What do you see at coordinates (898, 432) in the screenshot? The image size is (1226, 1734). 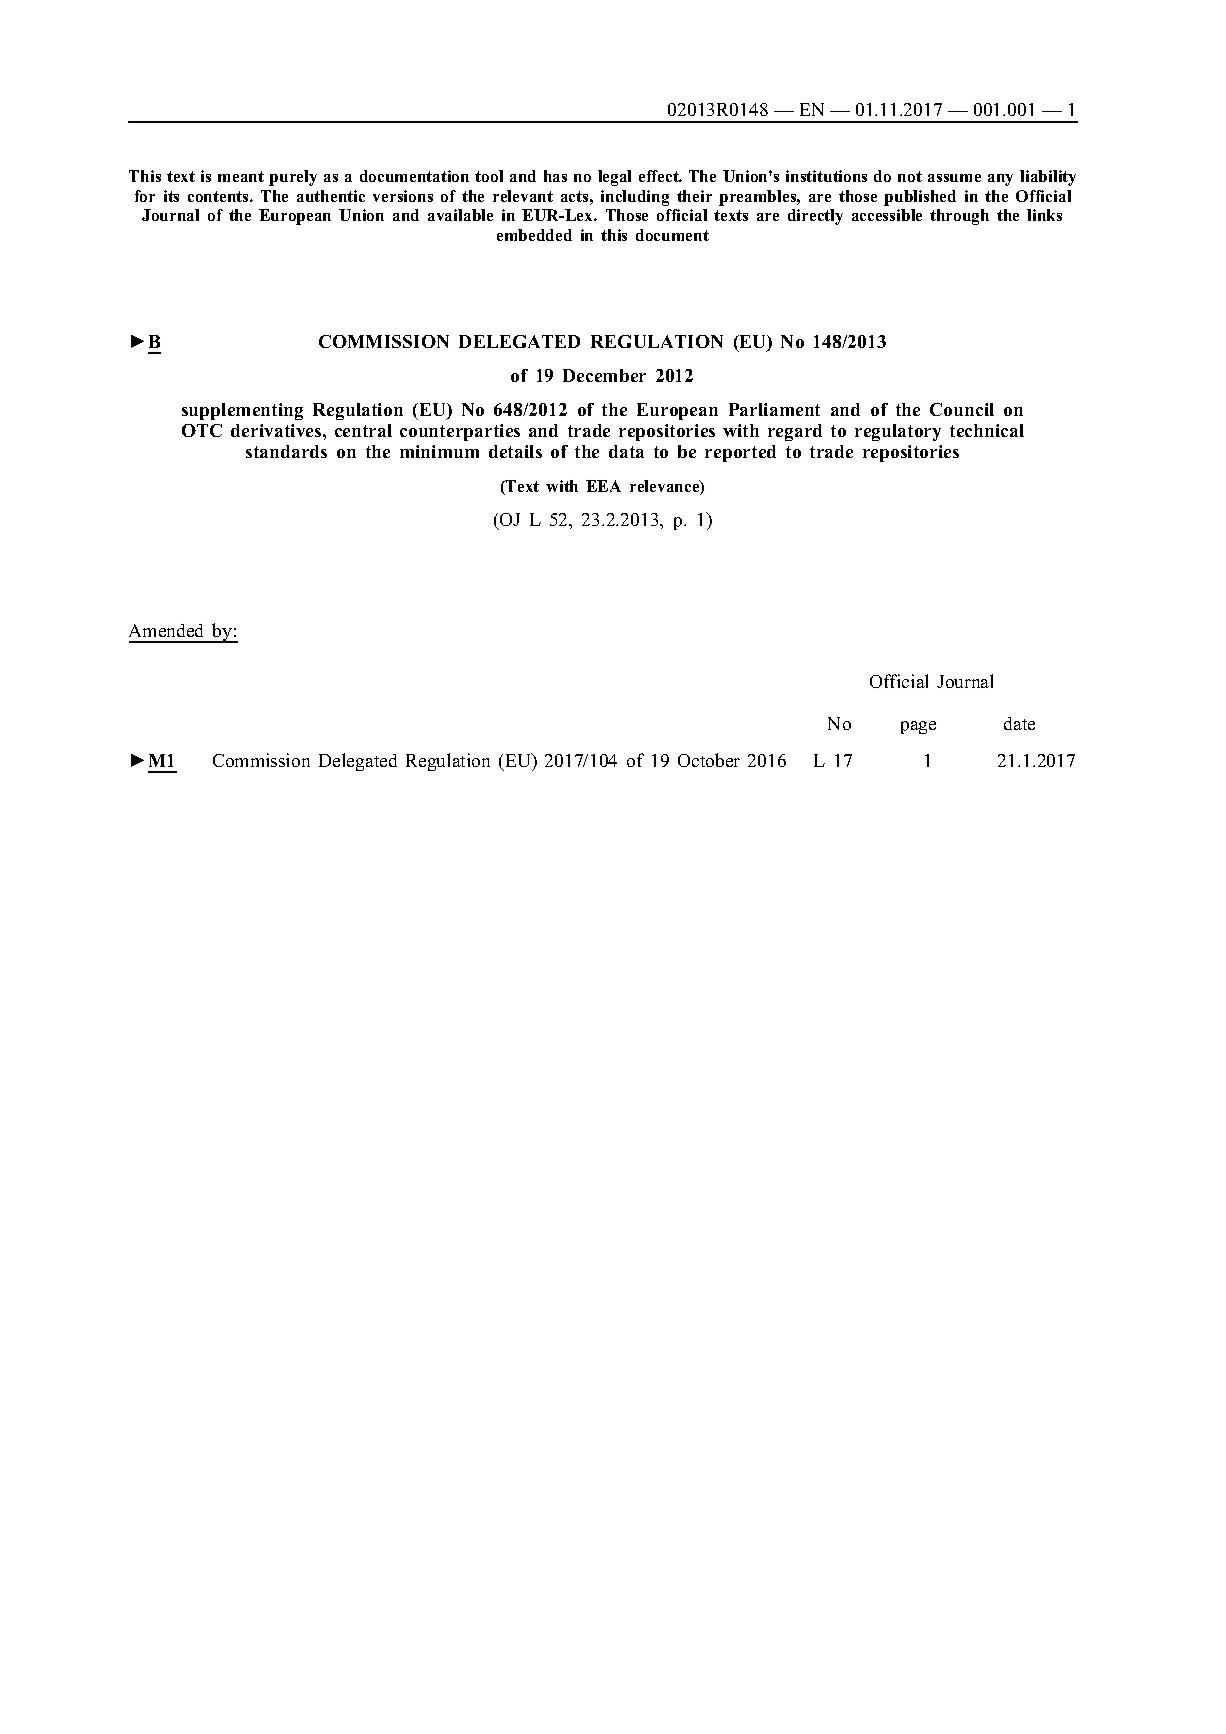 I see `regulatory` at bounding box center [898, 432].
